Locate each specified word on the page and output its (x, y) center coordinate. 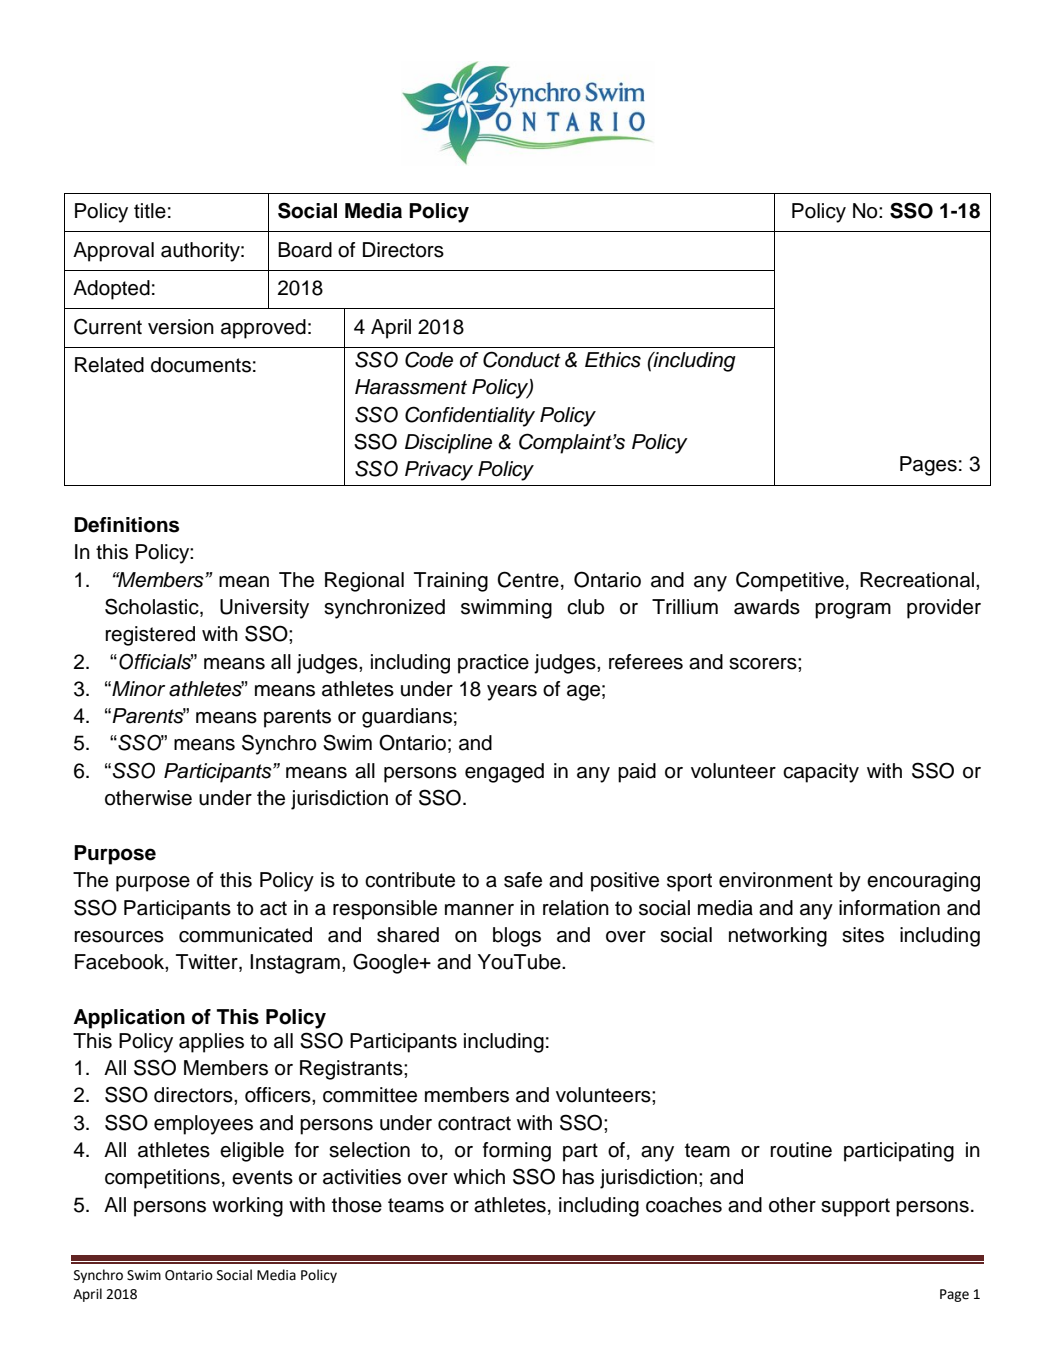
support (855, 1207)
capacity (821, 773)
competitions (162, 1179)
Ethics (613, 360)
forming (517, 1152)
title (150, 211)
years (512, 693)
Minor (137, 689)
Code (429, 359)
